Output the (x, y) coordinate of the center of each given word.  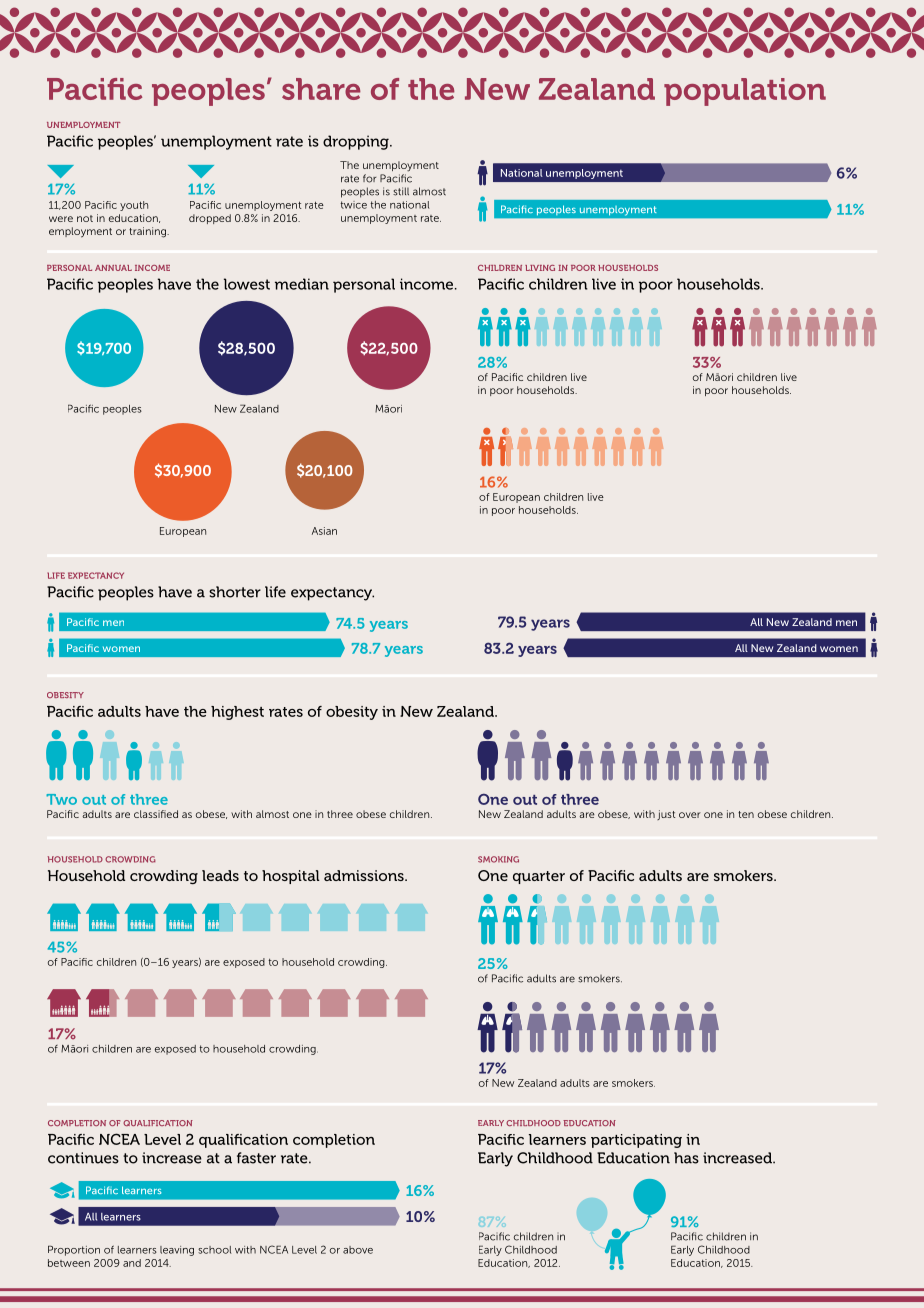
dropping (357, 142)
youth (134, 206)
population (745, 92)
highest (237, 713)
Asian (324, 531)
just (666, 815)
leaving (177, 1251)
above (358, 1250)
